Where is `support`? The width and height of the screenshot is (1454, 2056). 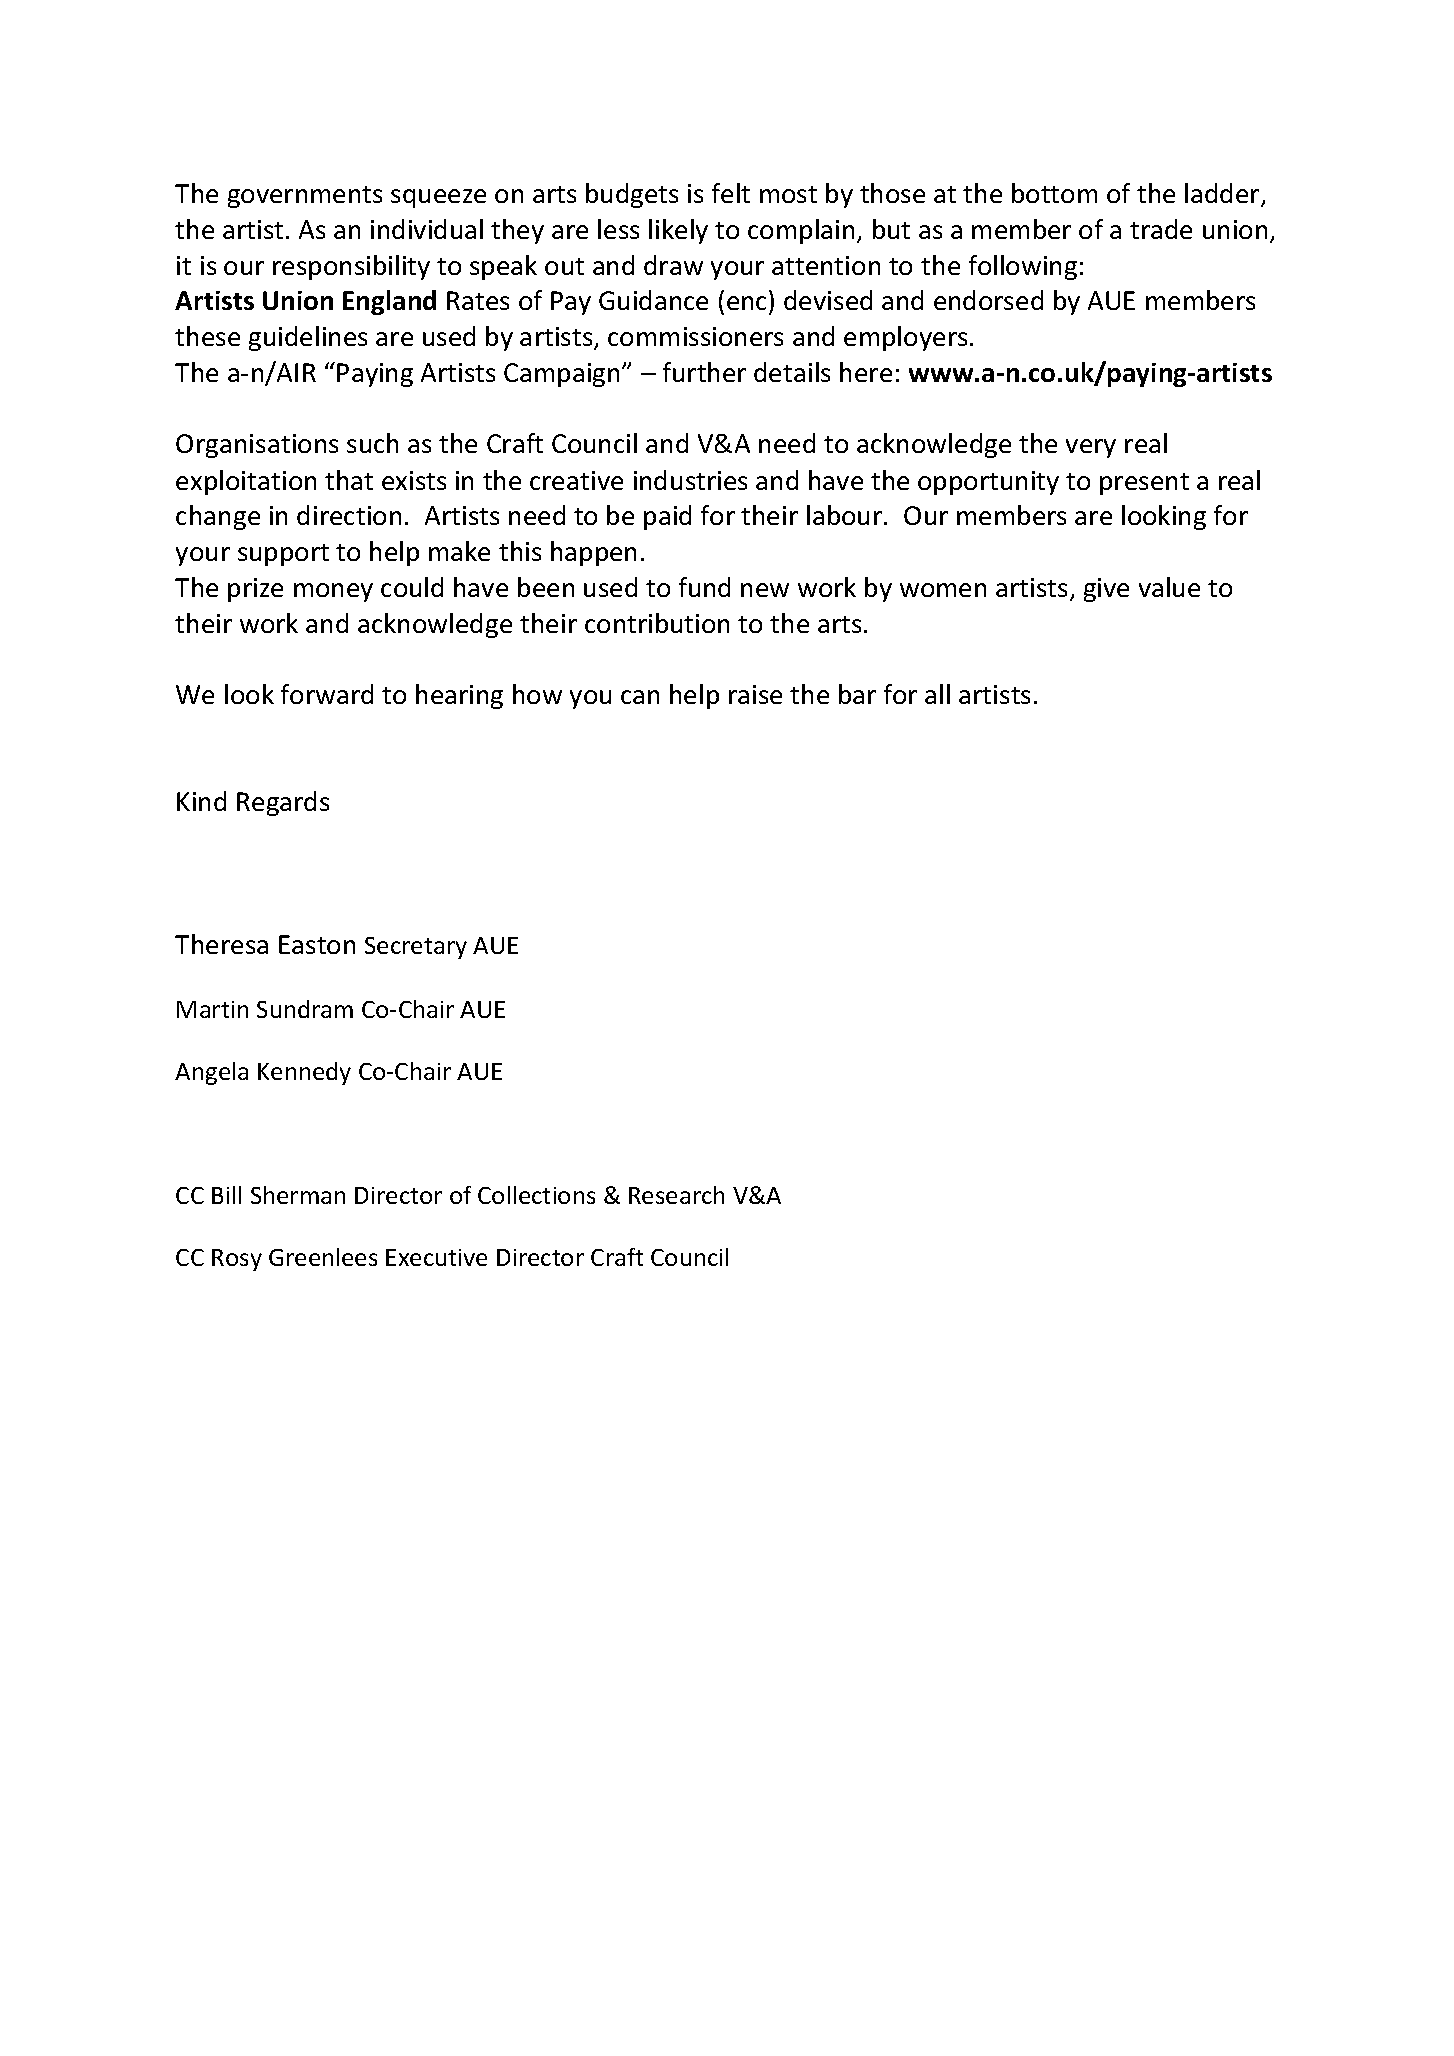
support is located at coordinates (283, 555).
